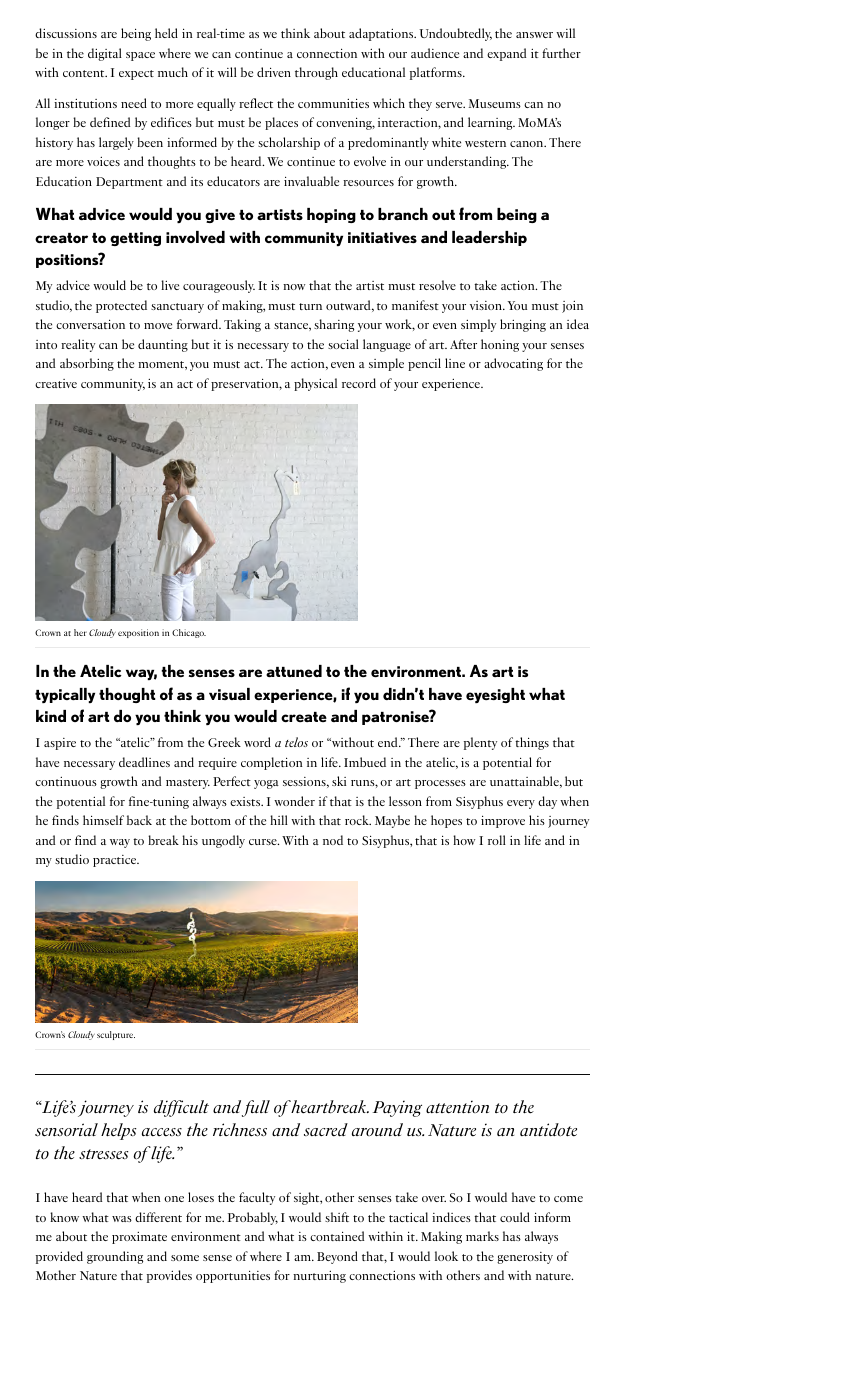 The width and height of the screenshot is (849, 1400). I want to click on roll, so click(497, 840).
